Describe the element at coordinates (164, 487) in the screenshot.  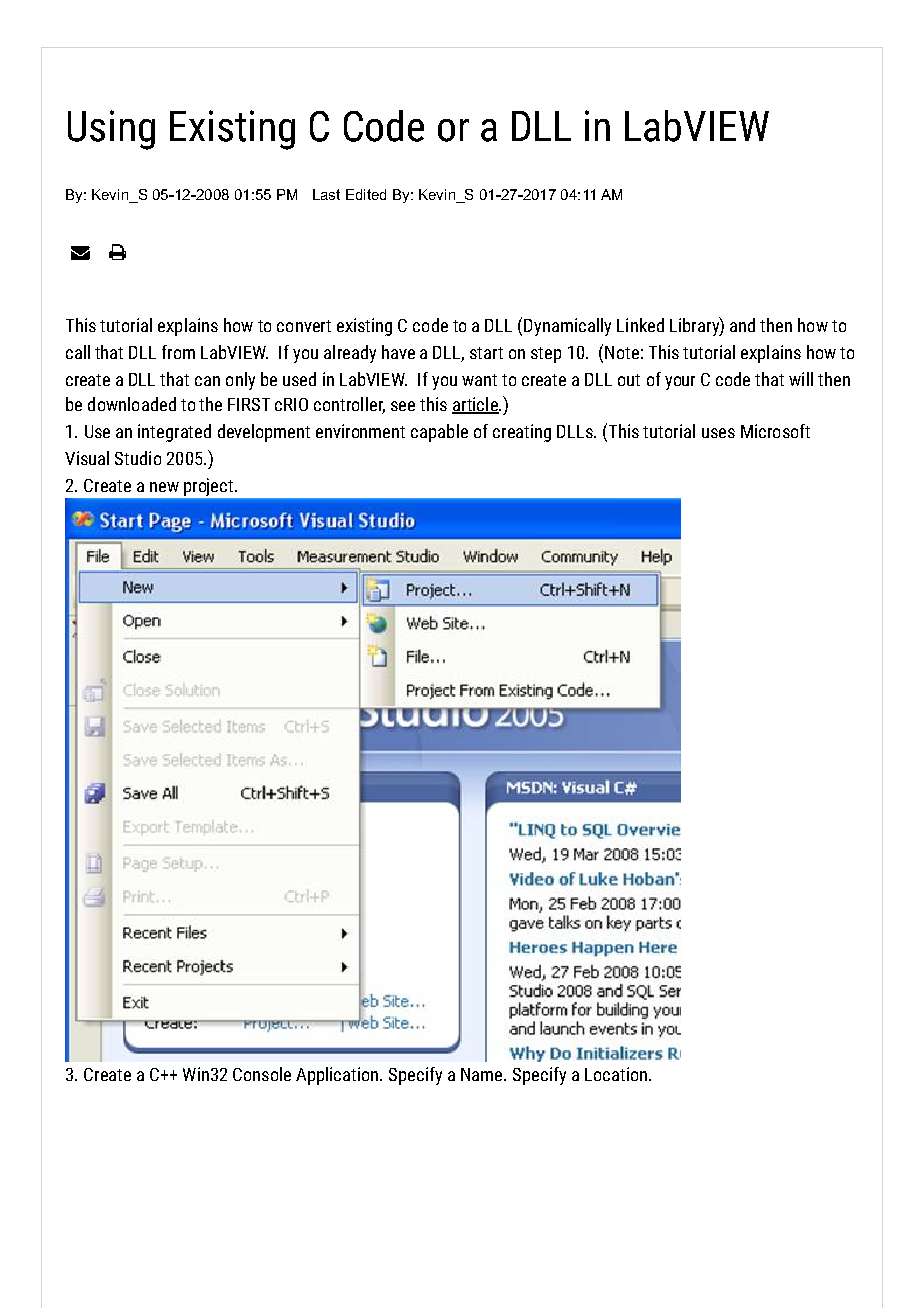
I see `new` at that location.
